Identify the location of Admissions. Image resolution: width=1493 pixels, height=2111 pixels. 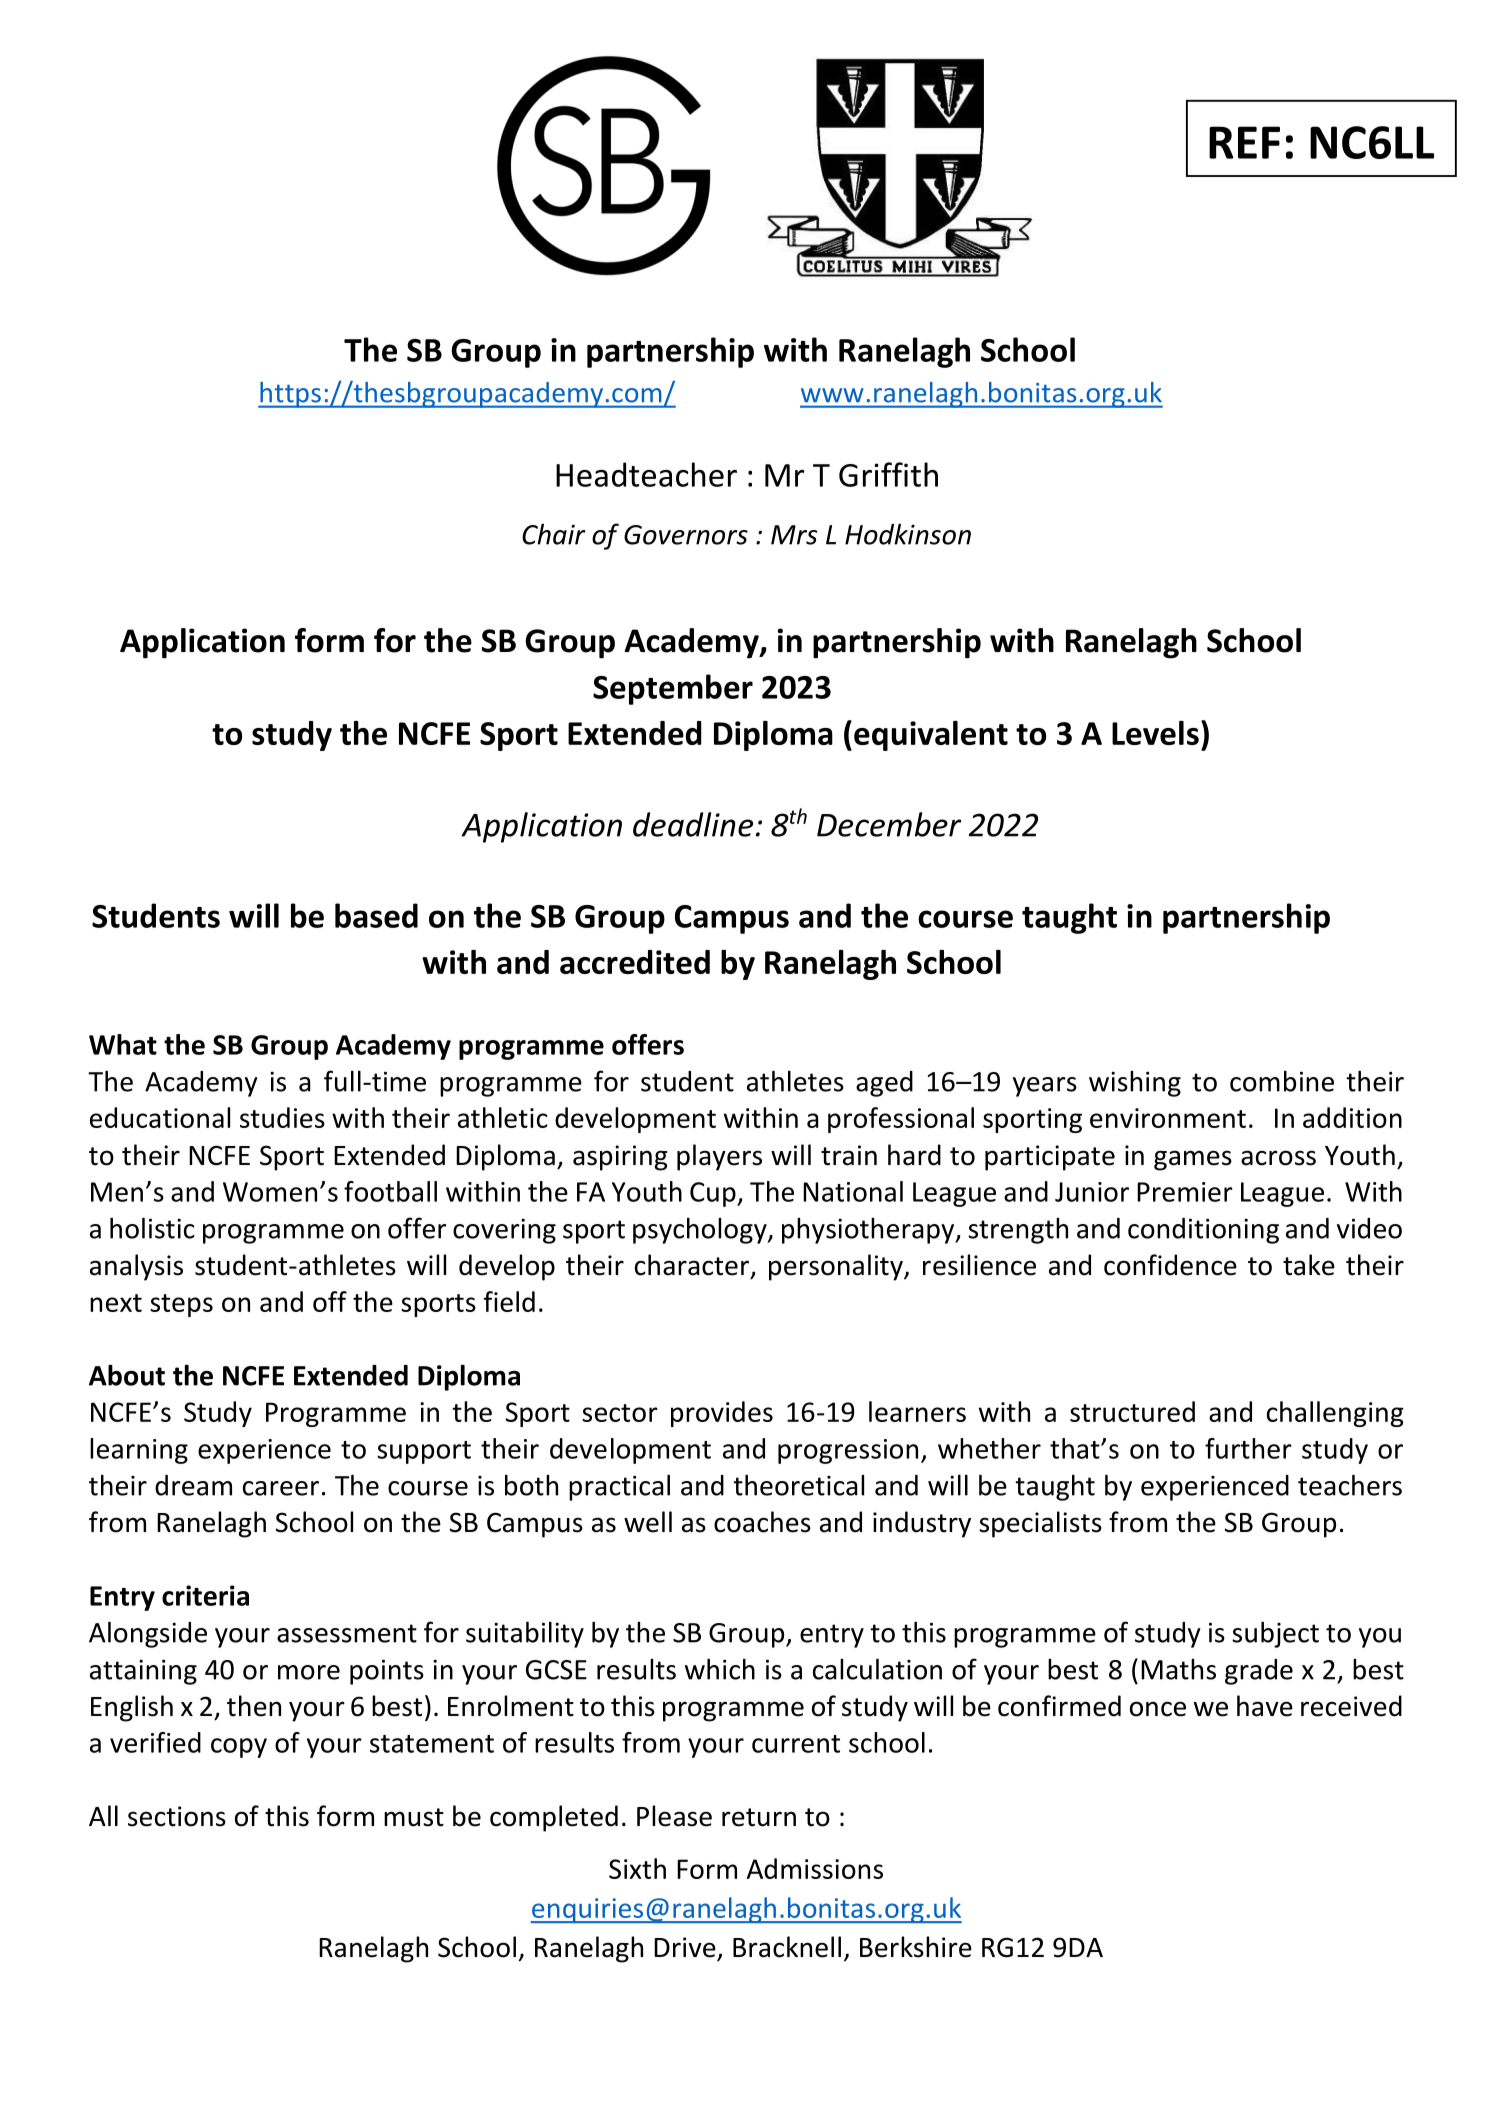
(815, 1868).
